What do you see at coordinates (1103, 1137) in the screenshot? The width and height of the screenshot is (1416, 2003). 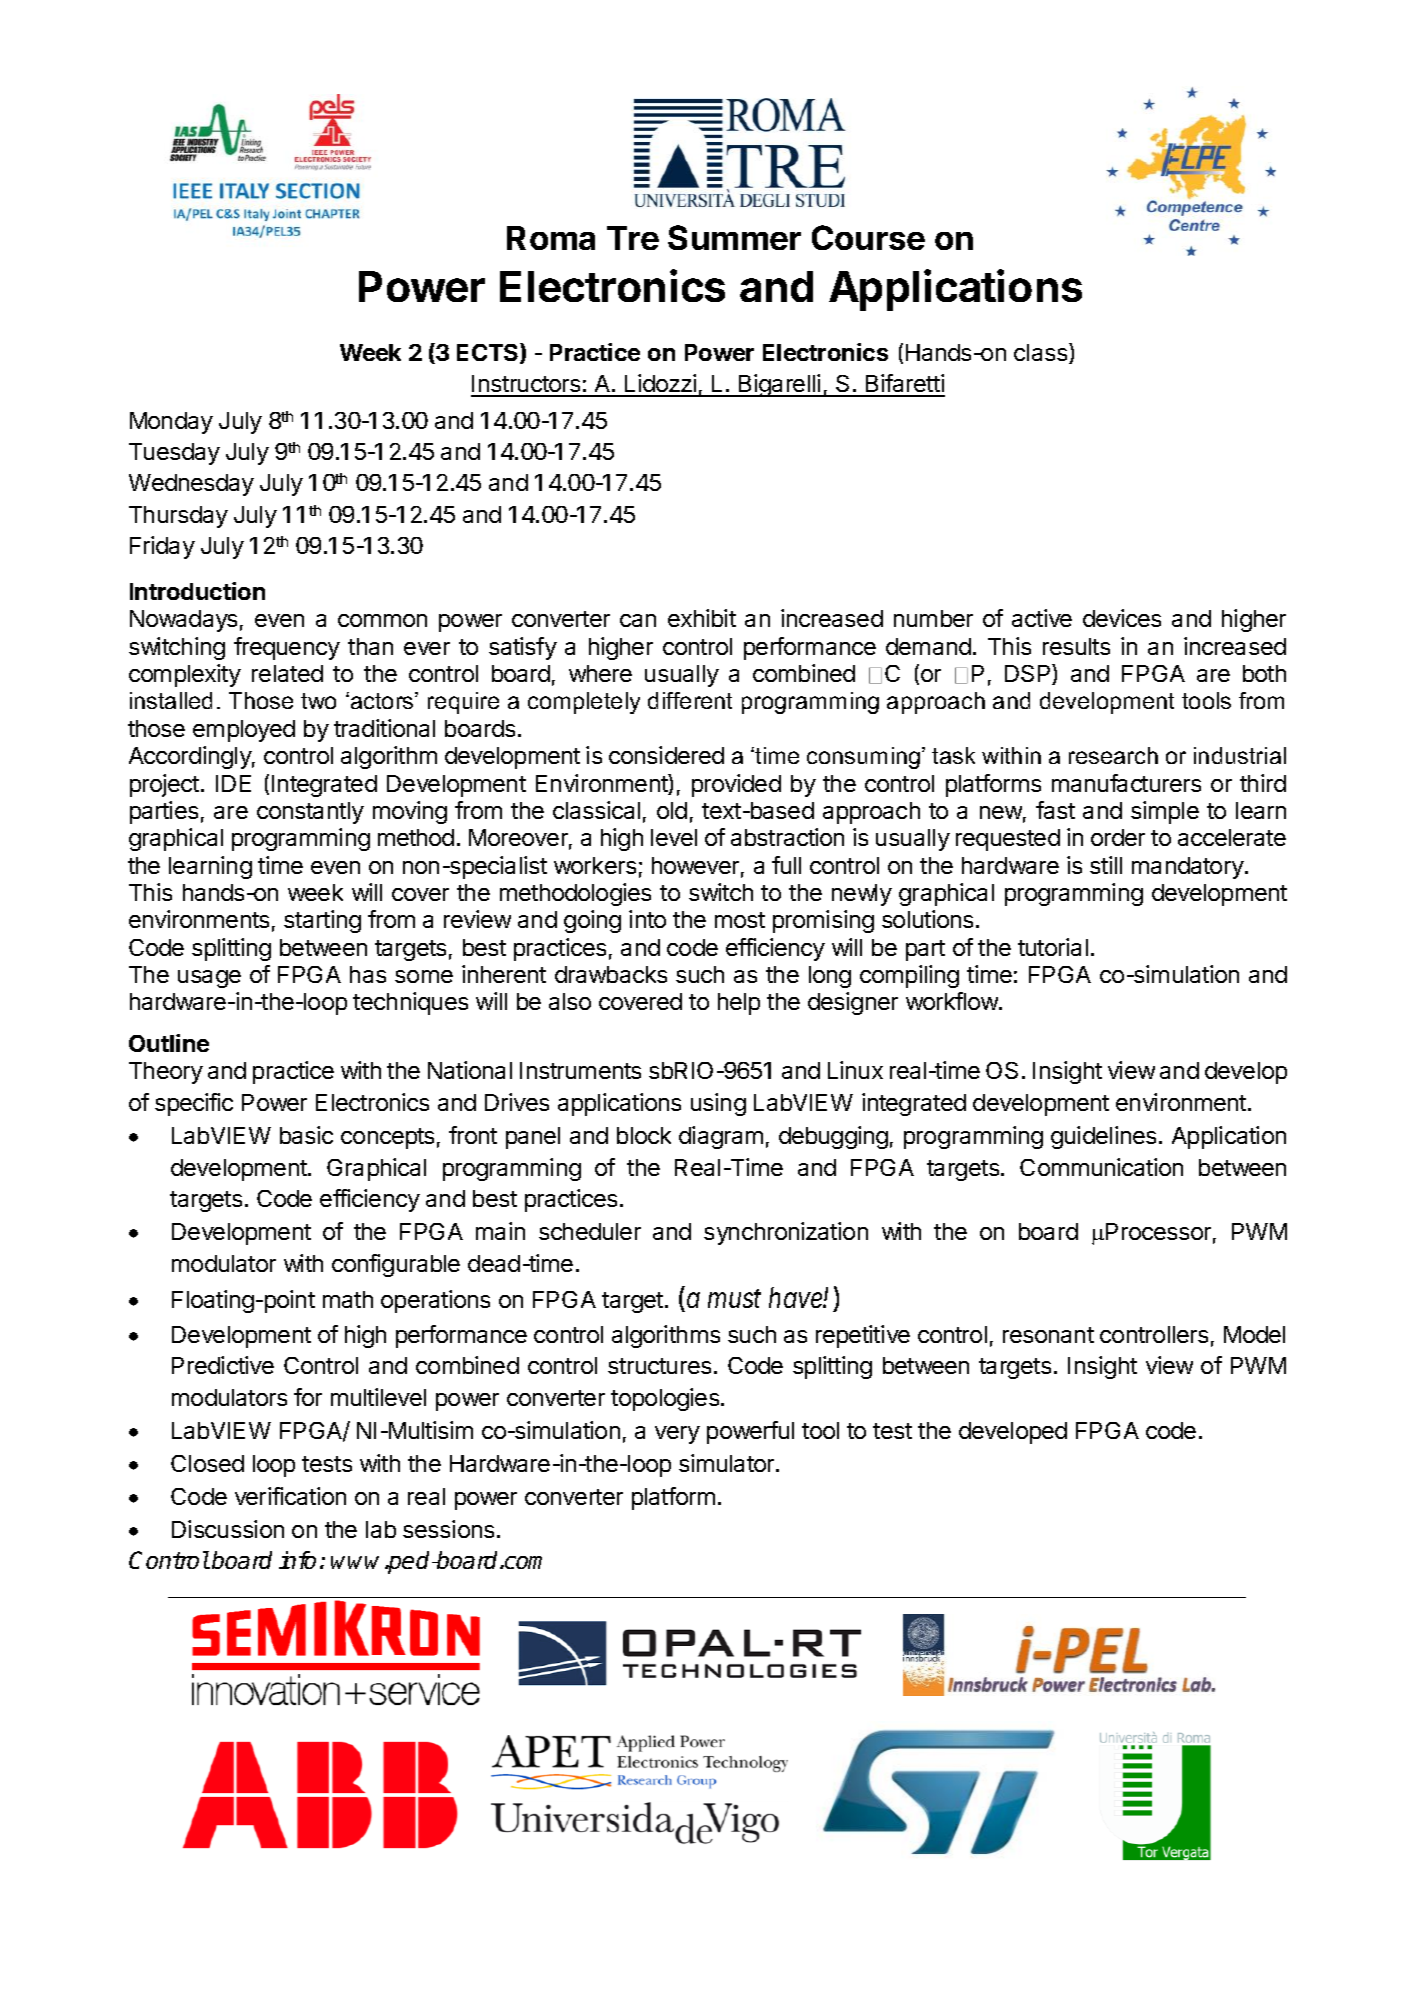 I see `guidelines` at bounding box center [1103, 1137].
